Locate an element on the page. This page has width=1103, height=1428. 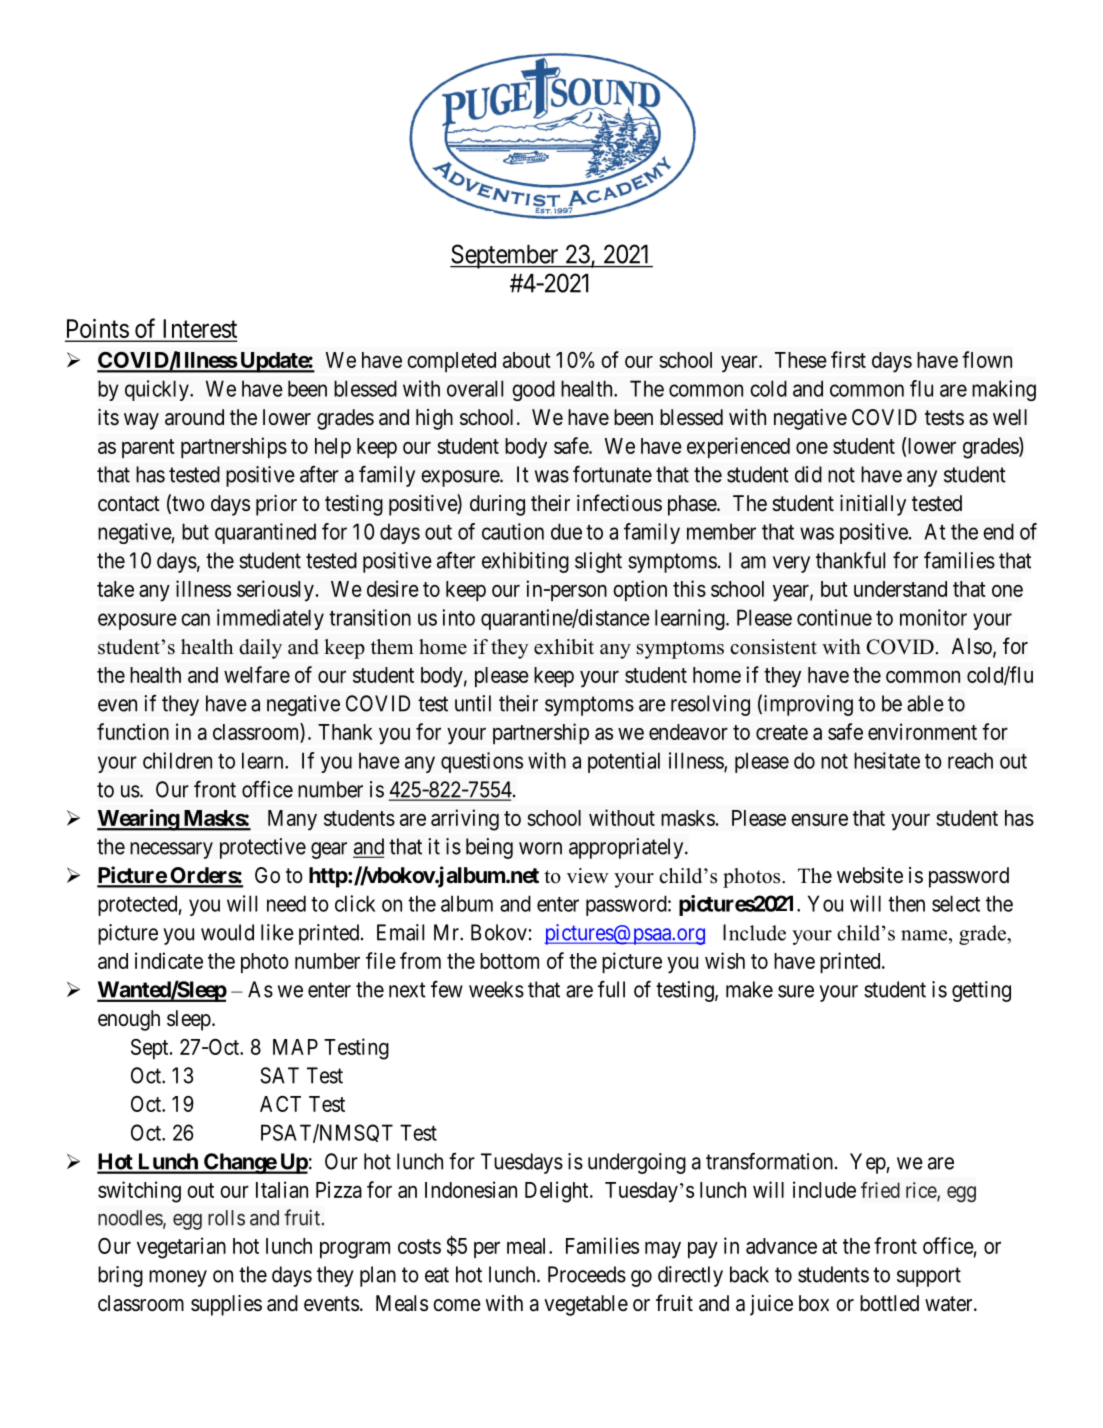
seriously is located at coordinates (275, 590).
